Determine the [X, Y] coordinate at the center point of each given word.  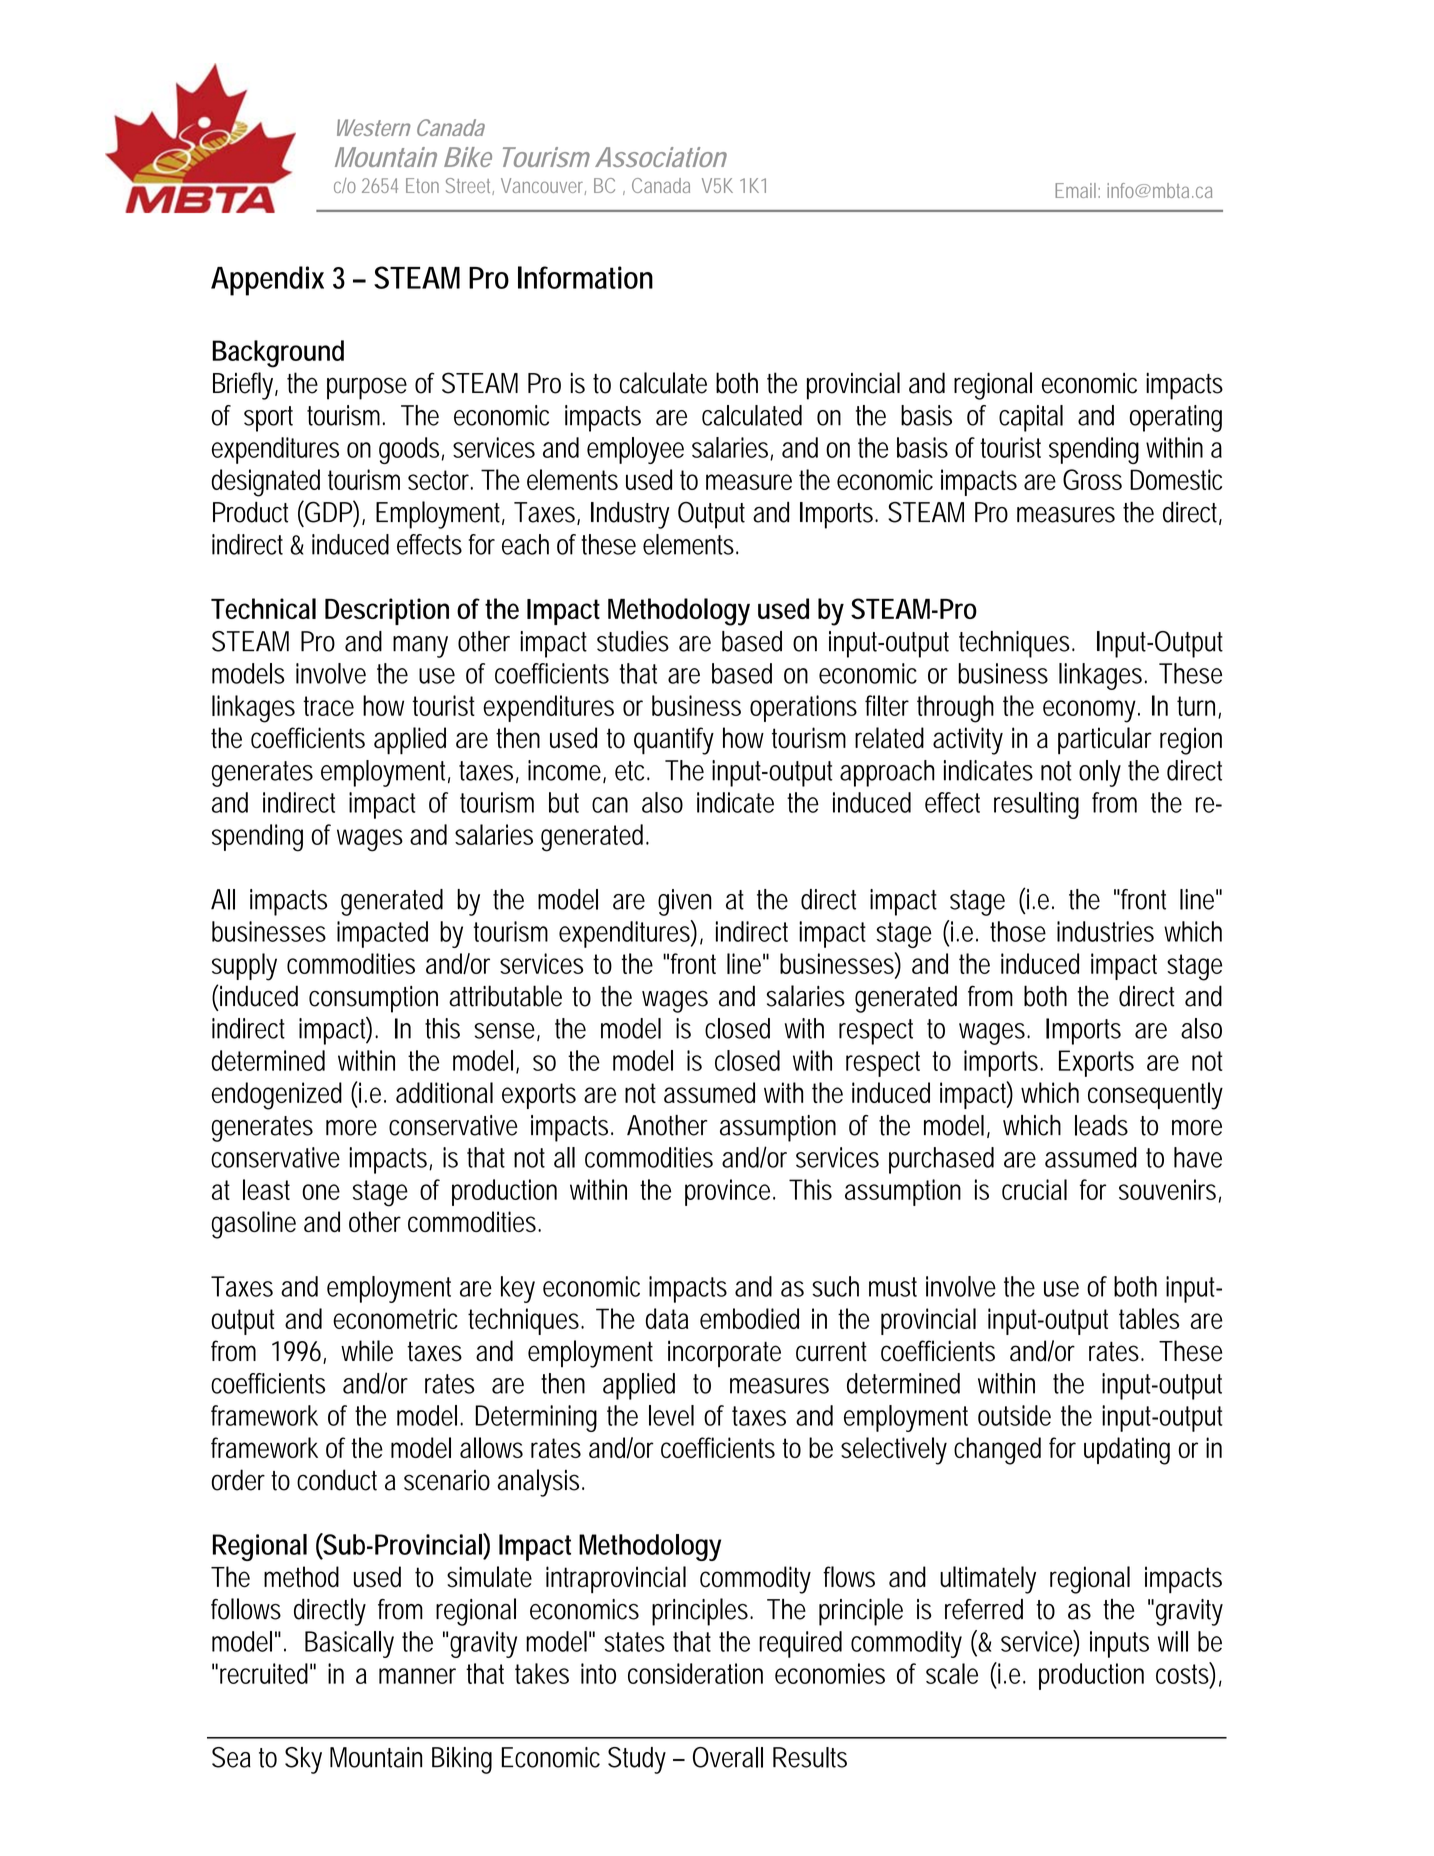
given [685, 902]
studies [633, 641]
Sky [303, 1760]
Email [1077, 190]
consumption [373, 999]
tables [1149, 1318]
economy [1089, 711]
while [367, 1351]
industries [1105, 931]
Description [387, 611]
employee [635, 450]
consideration [695, 1673]
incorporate [724, 1354]
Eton [422, 185]
